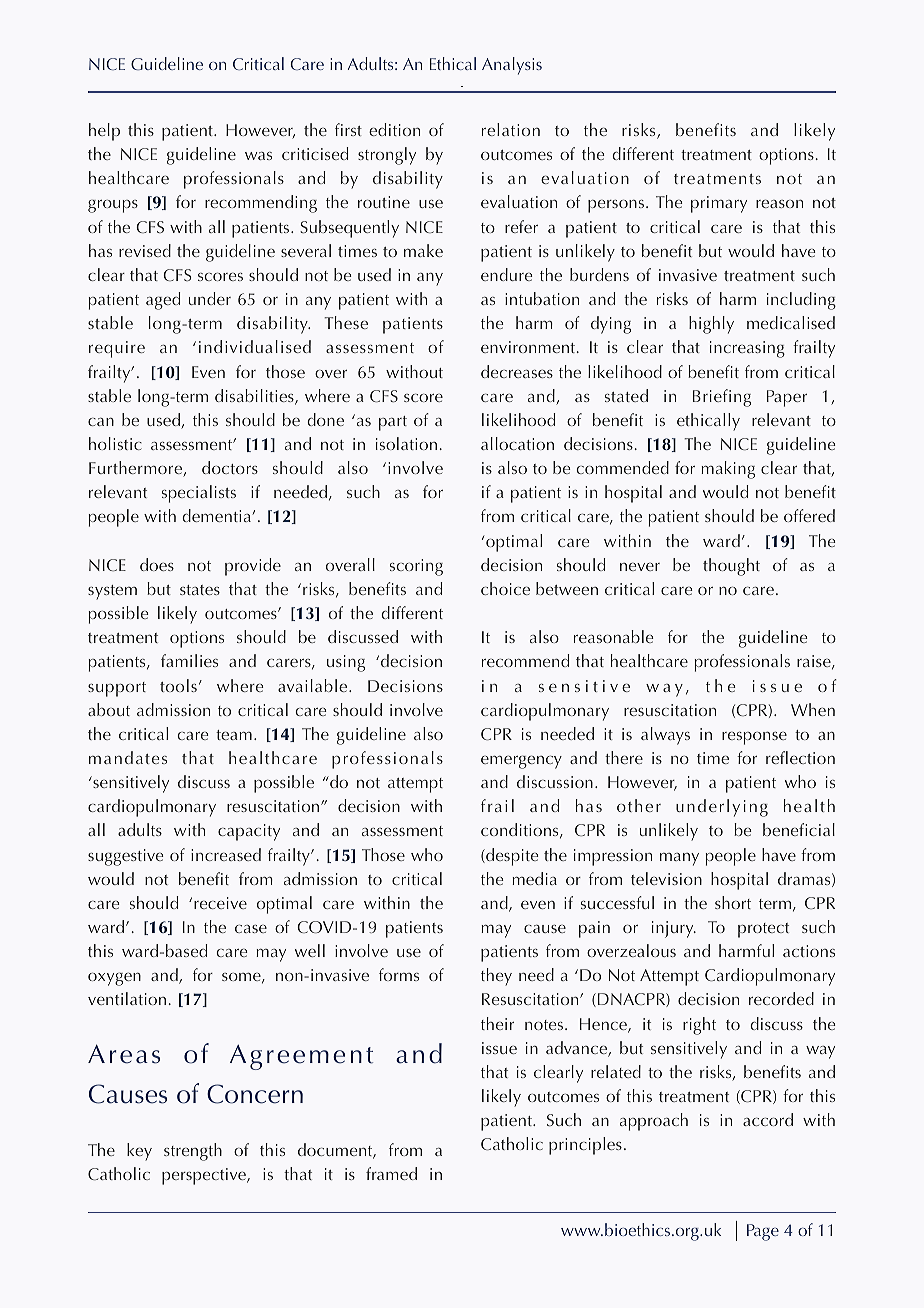 This screenshot has width=924, height=1308. Describe the element at coordinates (157, 564) in the screenshot. I see `does` at that location.
